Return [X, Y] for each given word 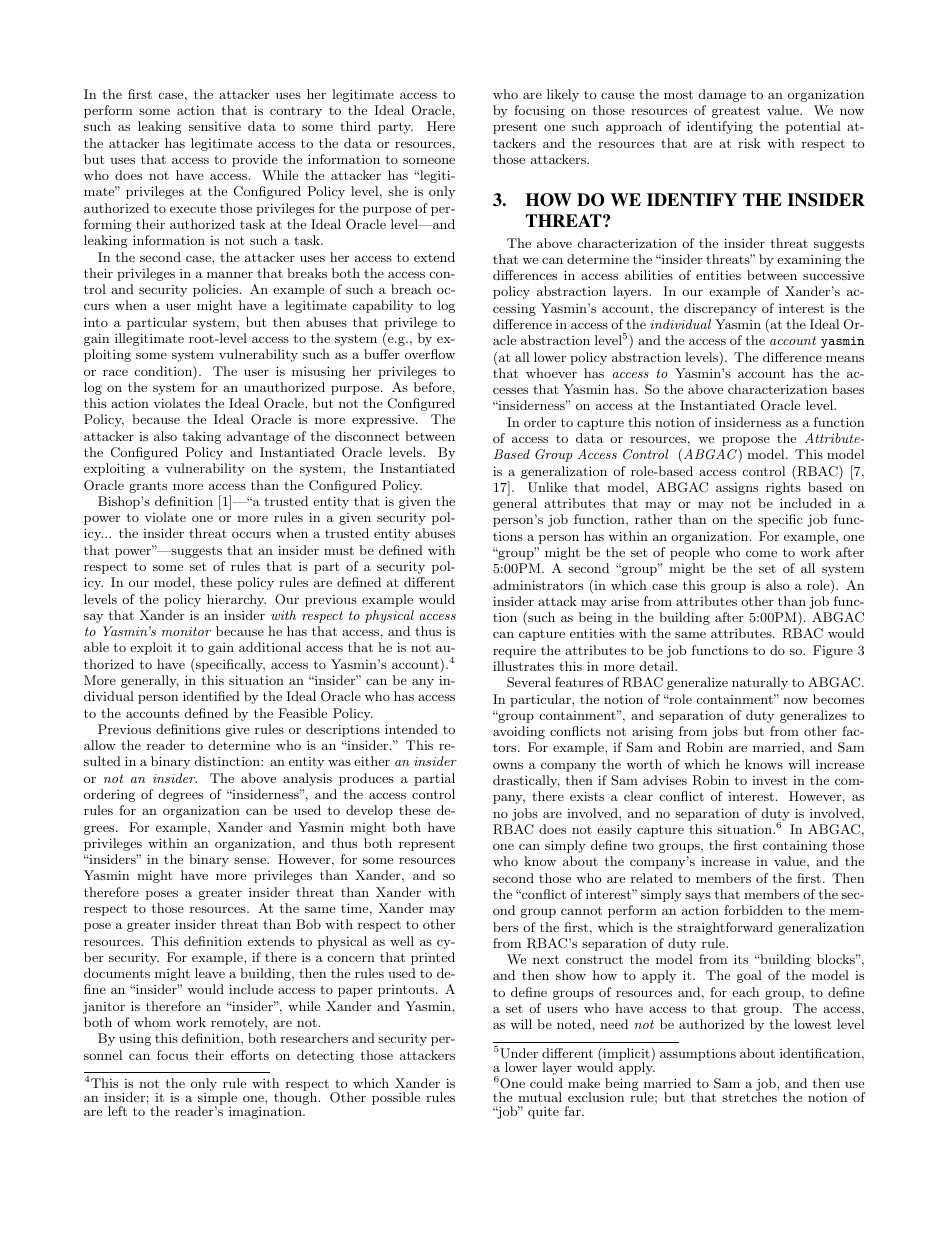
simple [217, 1100]
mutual [540, 1097]
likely [563, 95]
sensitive [215, 126]
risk [749, 143]
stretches [749, 1097]
